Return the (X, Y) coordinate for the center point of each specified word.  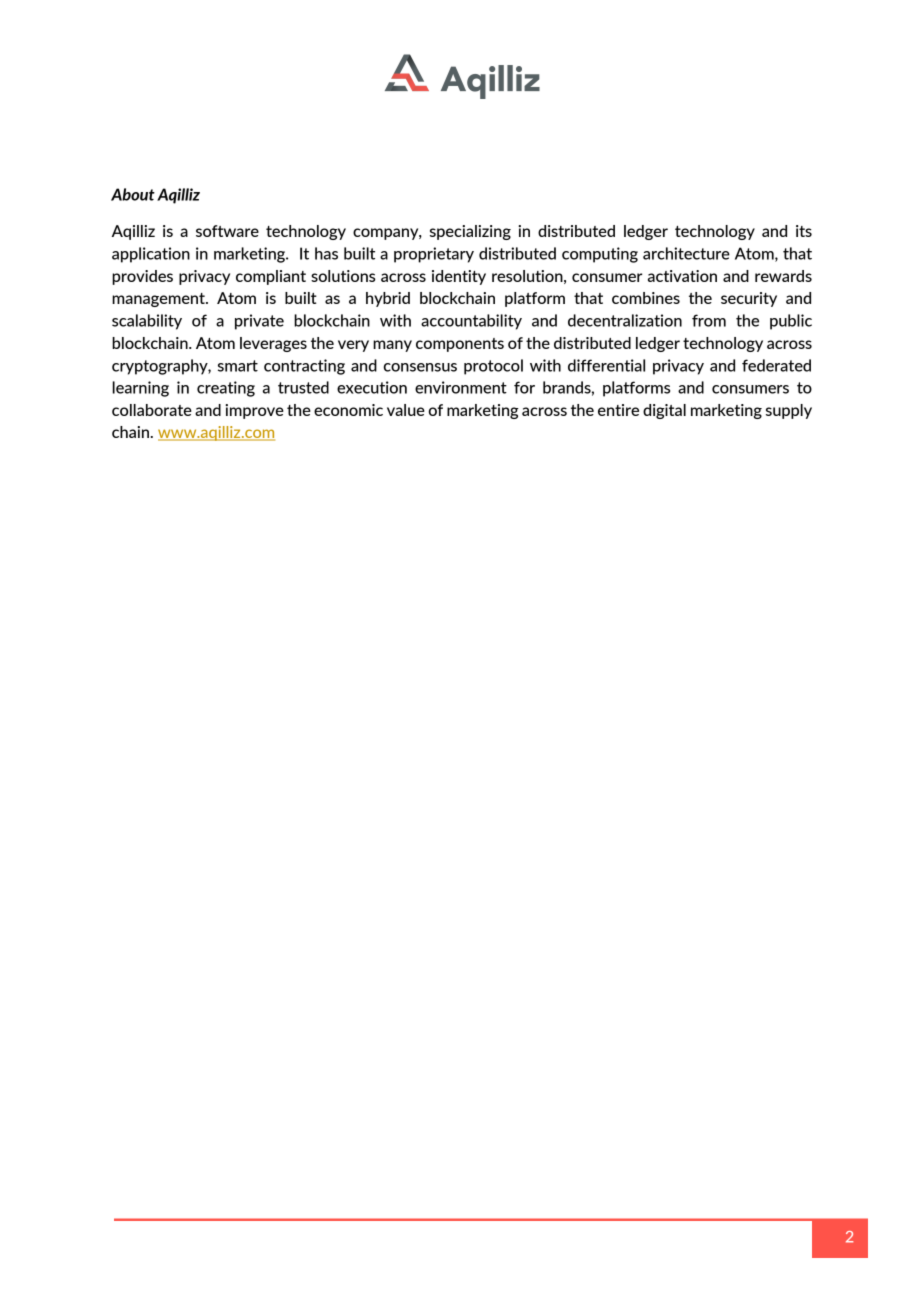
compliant (271, 277)
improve (254, 411)
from (709, 320)
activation (682, 276)
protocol (493, 367)
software (227, 231)
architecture (686, 253)
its (804, 231)
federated (776, 365)
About (133, 194)
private (259, 322)
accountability (471, 322)
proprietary (434, 255)
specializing (470, 232)
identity (459, 277)
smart (238, 366)
